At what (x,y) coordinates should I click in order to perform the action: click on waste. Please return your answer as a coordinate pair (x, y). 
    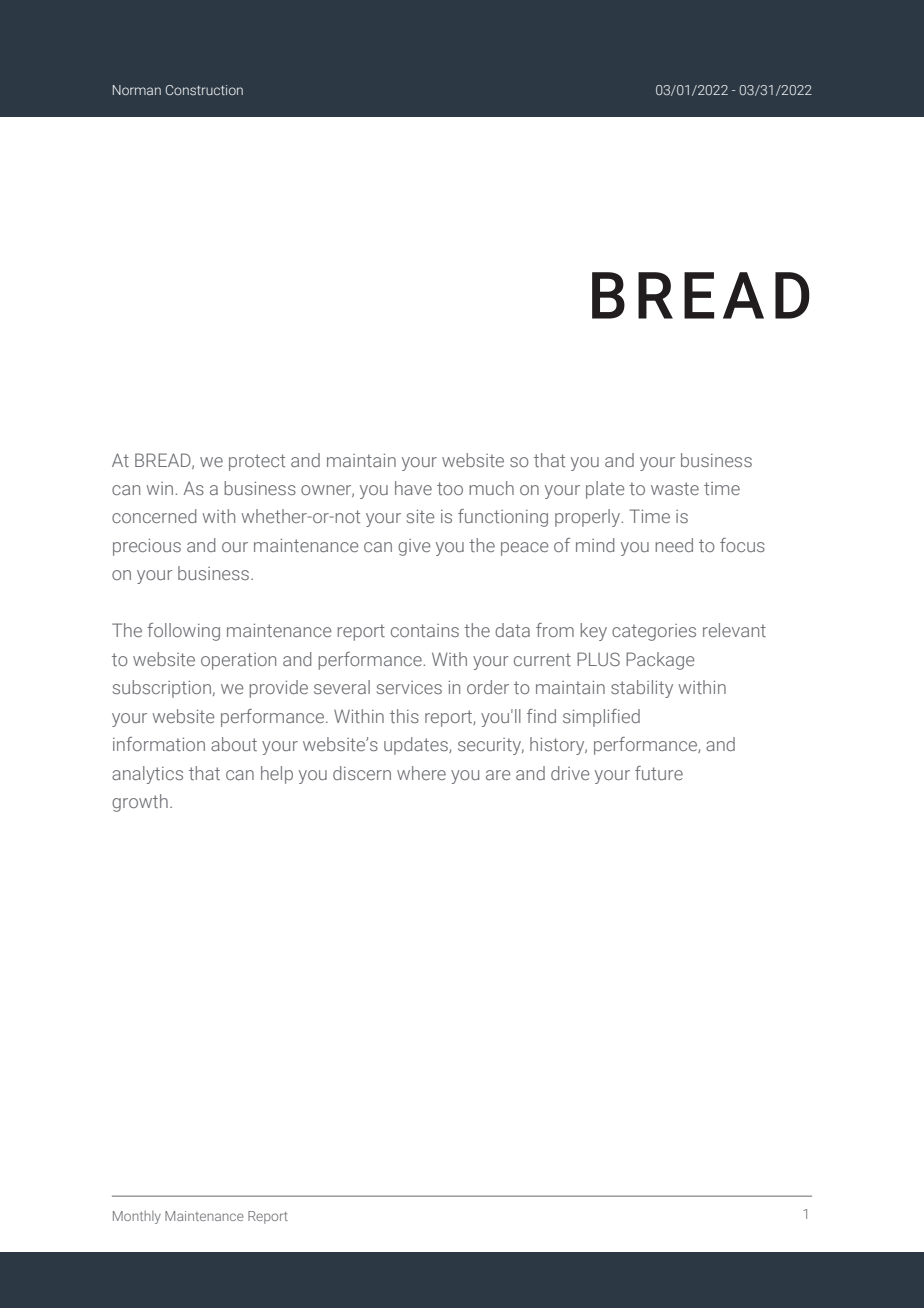
    Looking at the image, I should click on (675, 488).
